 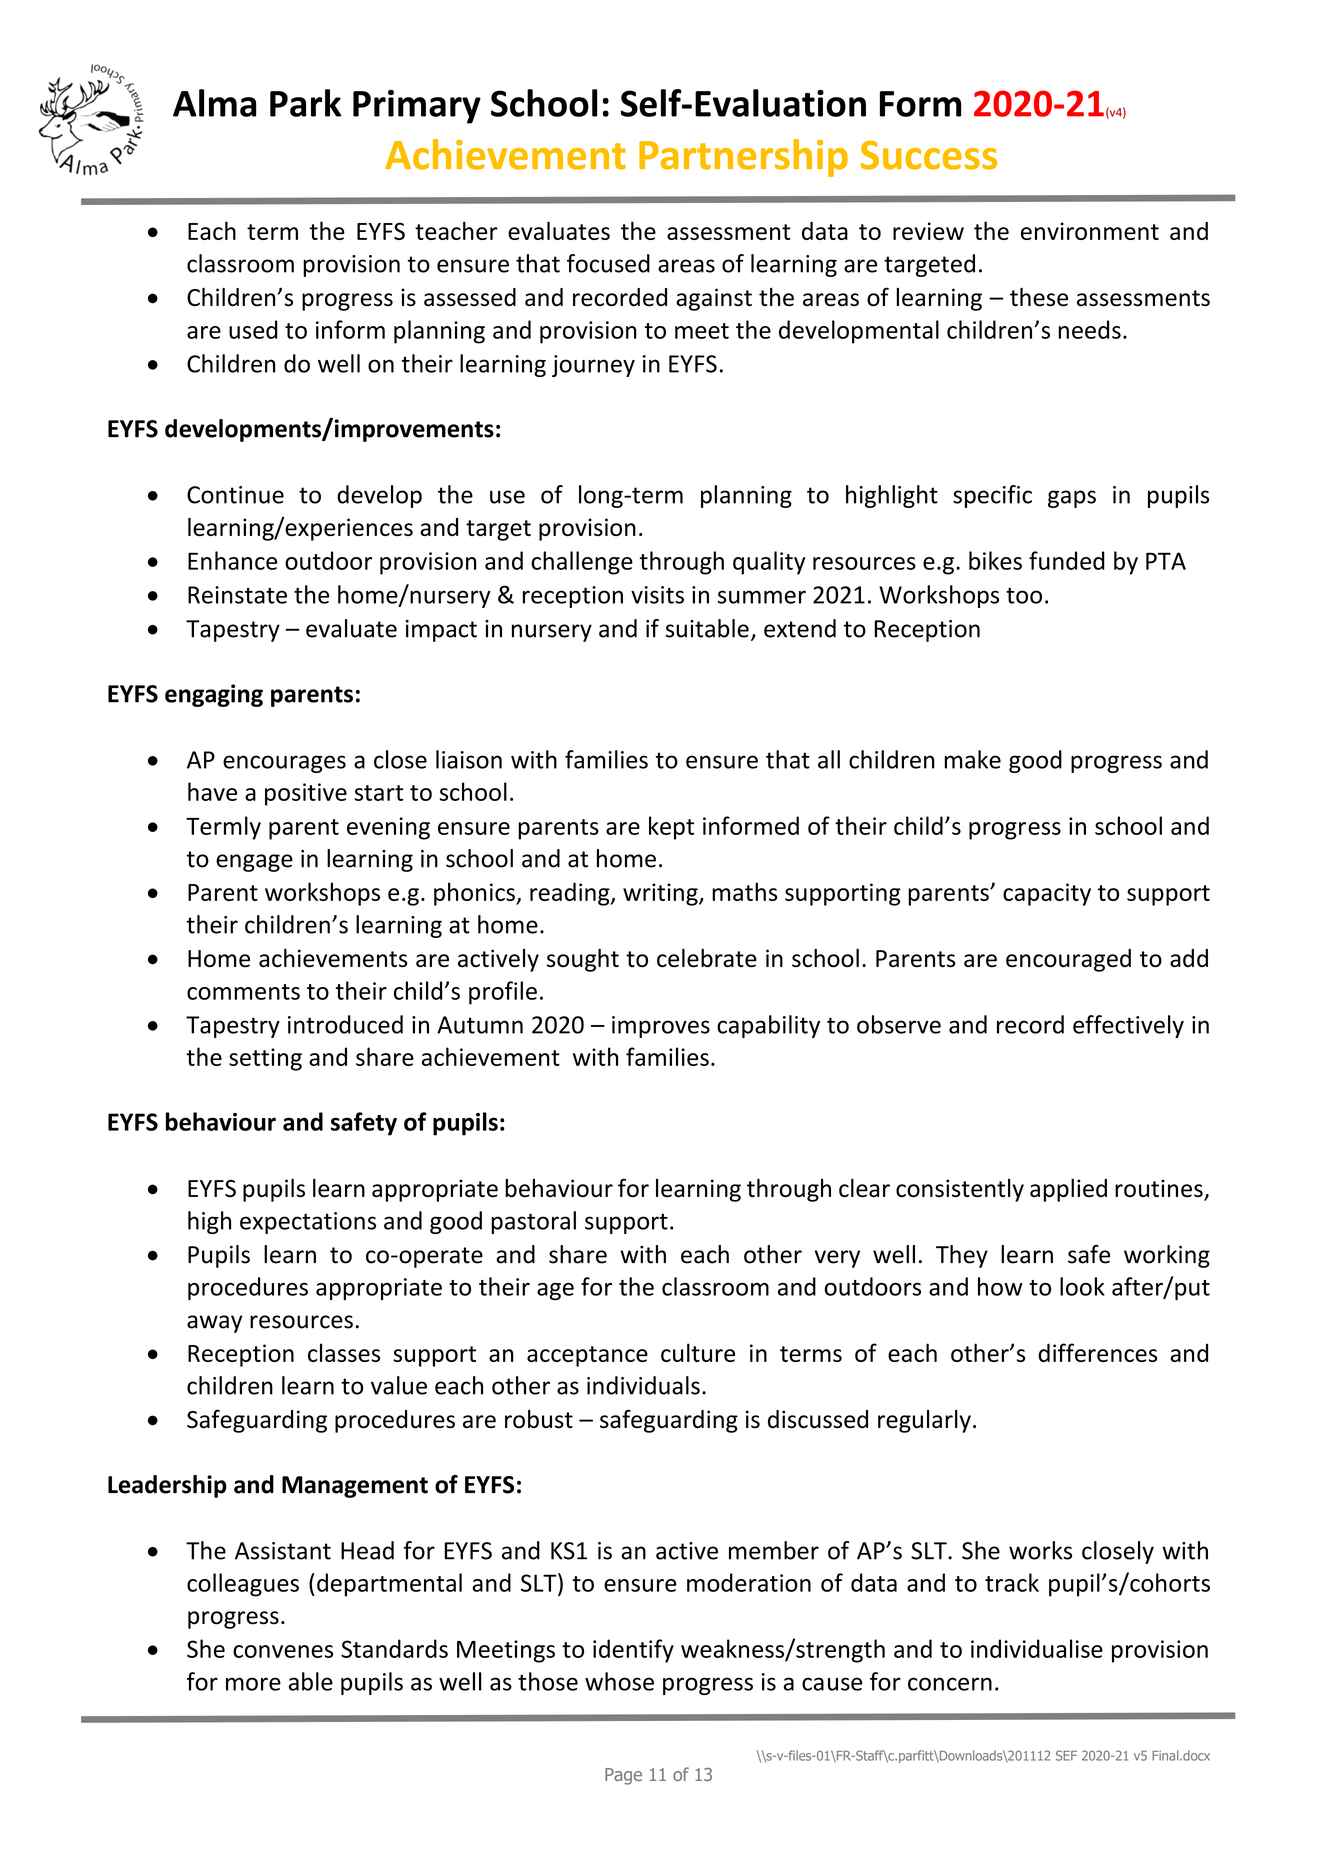 What do you see at coordinates (344, 1352) in the page?
I see `classes` at bounding box center [344, 1352].
